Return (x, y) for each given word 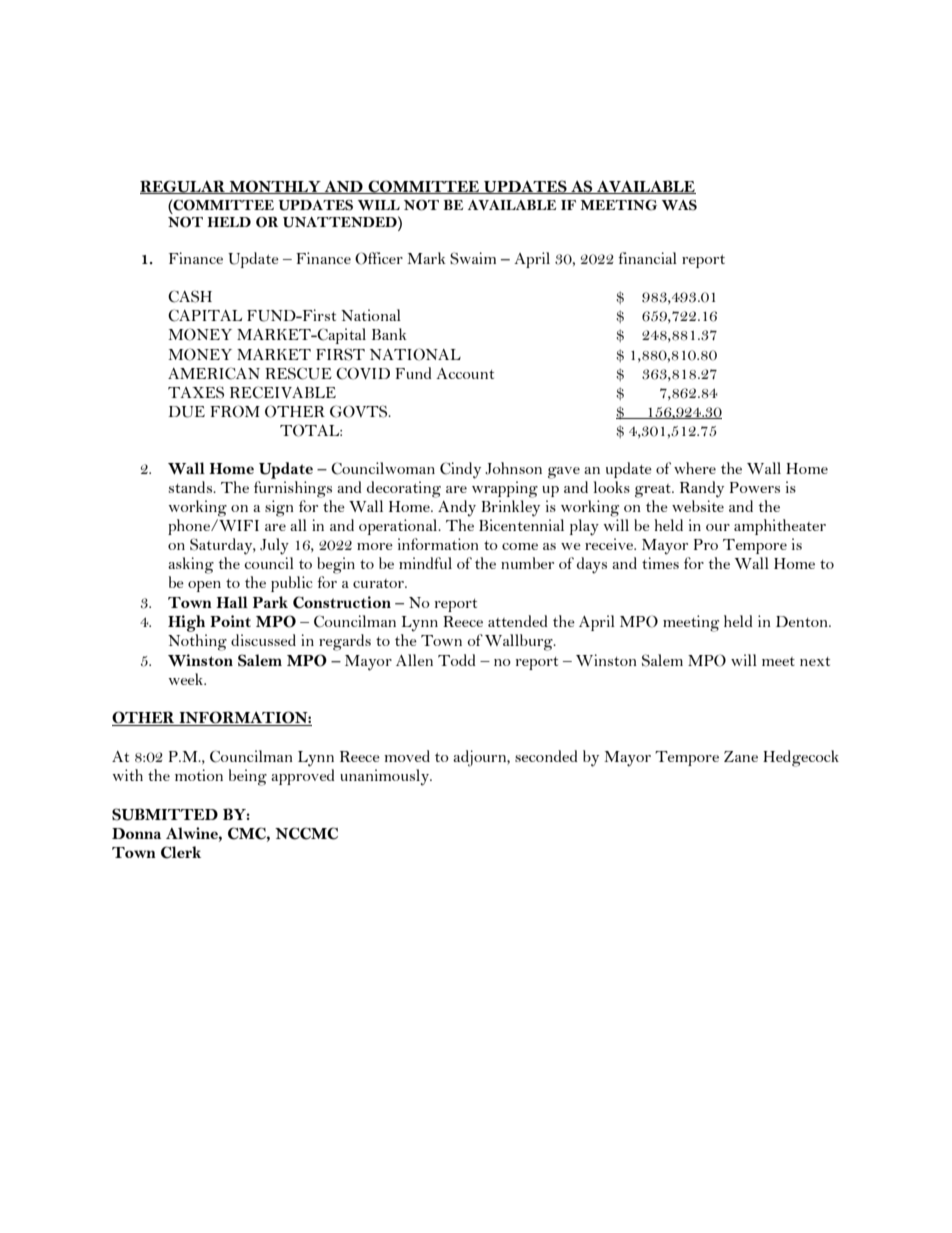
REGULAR (183, 187)
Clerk (181, 852)
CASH (190, 296)
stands (191, 487)
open (204, 586)
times (660, 563)
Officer (379, 258)
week (187, 679)
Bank (389, 334)
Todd (457, 660)
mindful (425, 563)
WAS (679, 205)
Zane (741, 756)
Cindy (460, 470)
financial (647, 258)
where (695, 468)
